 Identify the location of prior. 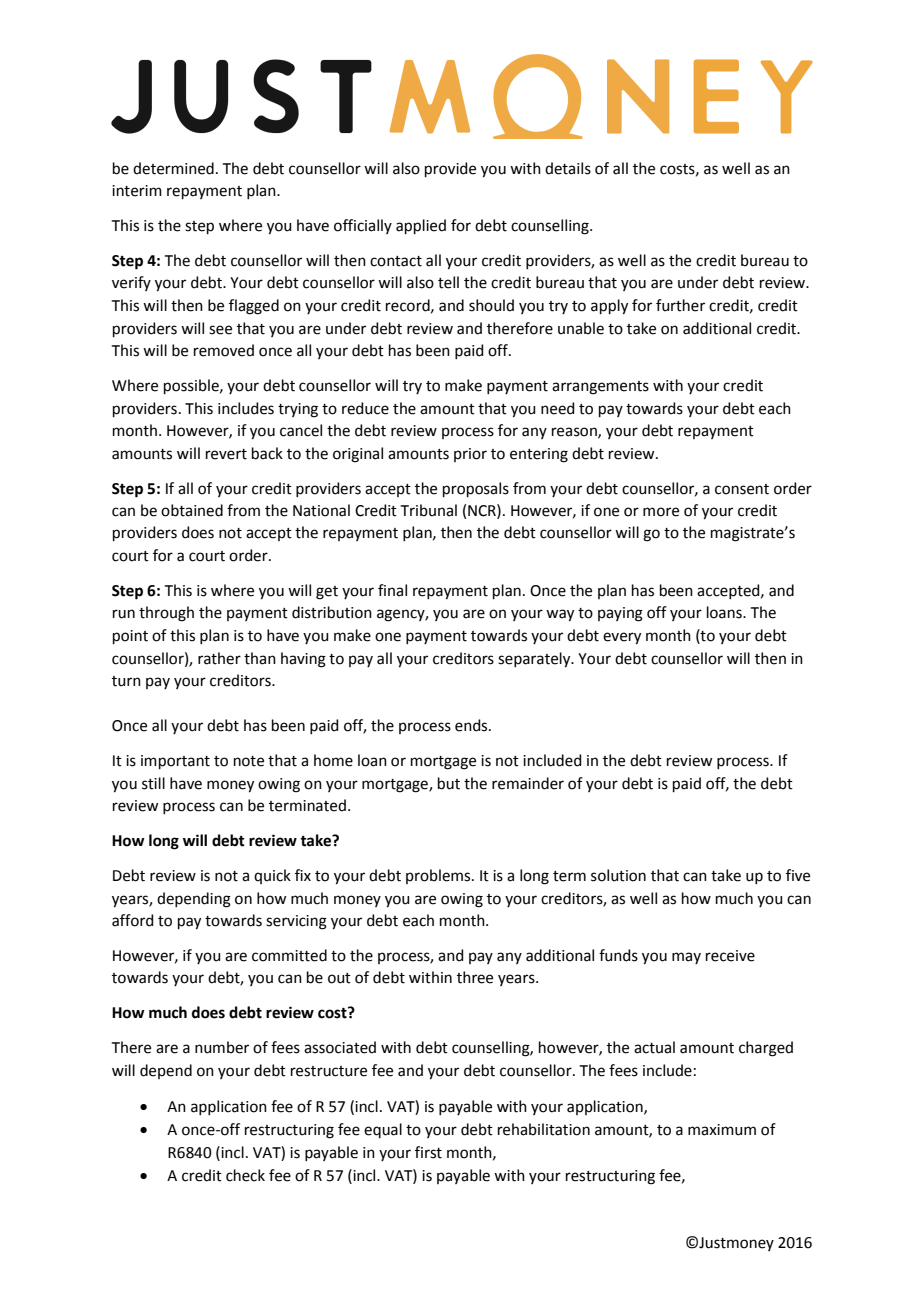
(470, 455).
